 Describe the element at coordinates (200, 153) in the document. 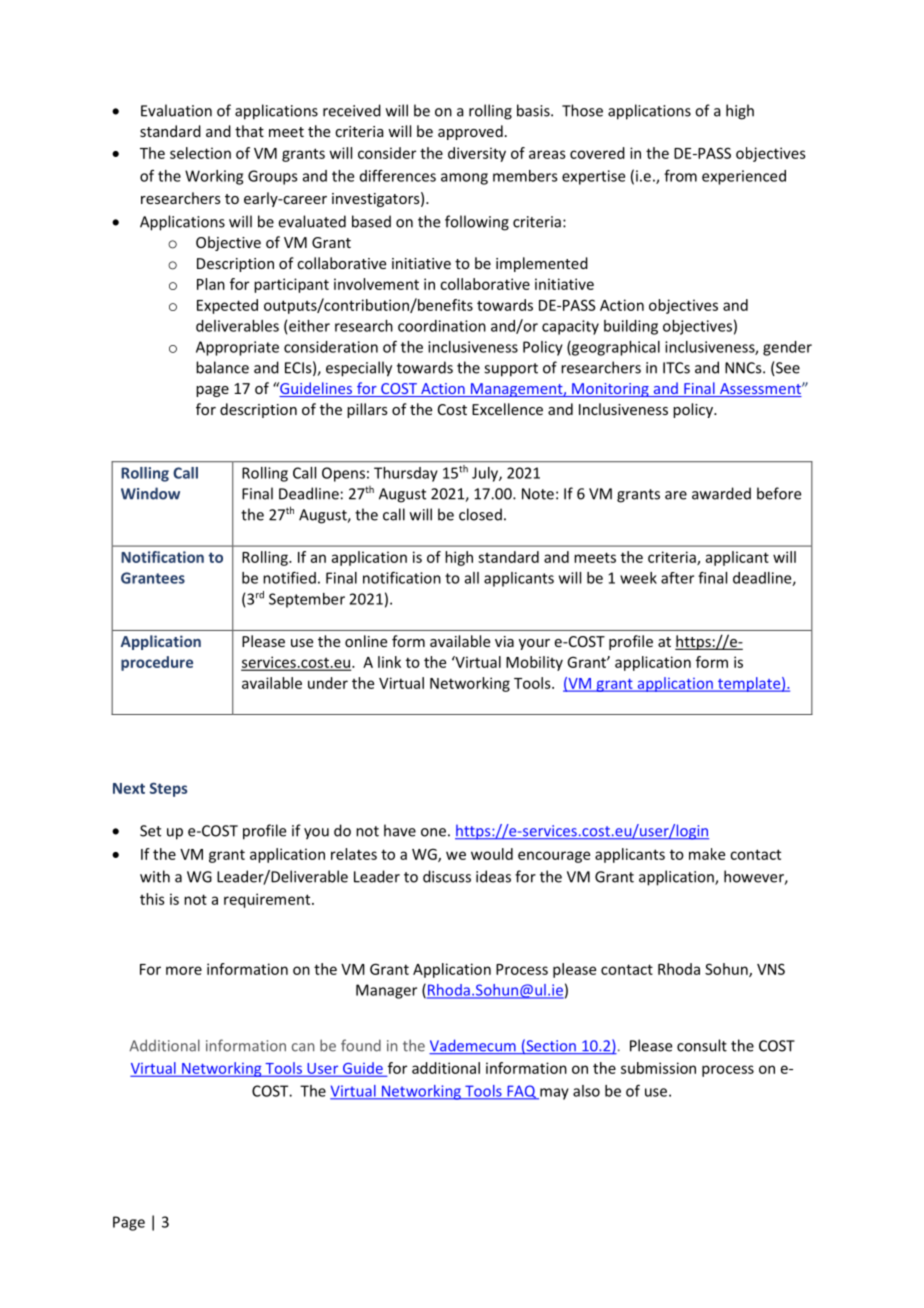

I see `selection` at that location.
